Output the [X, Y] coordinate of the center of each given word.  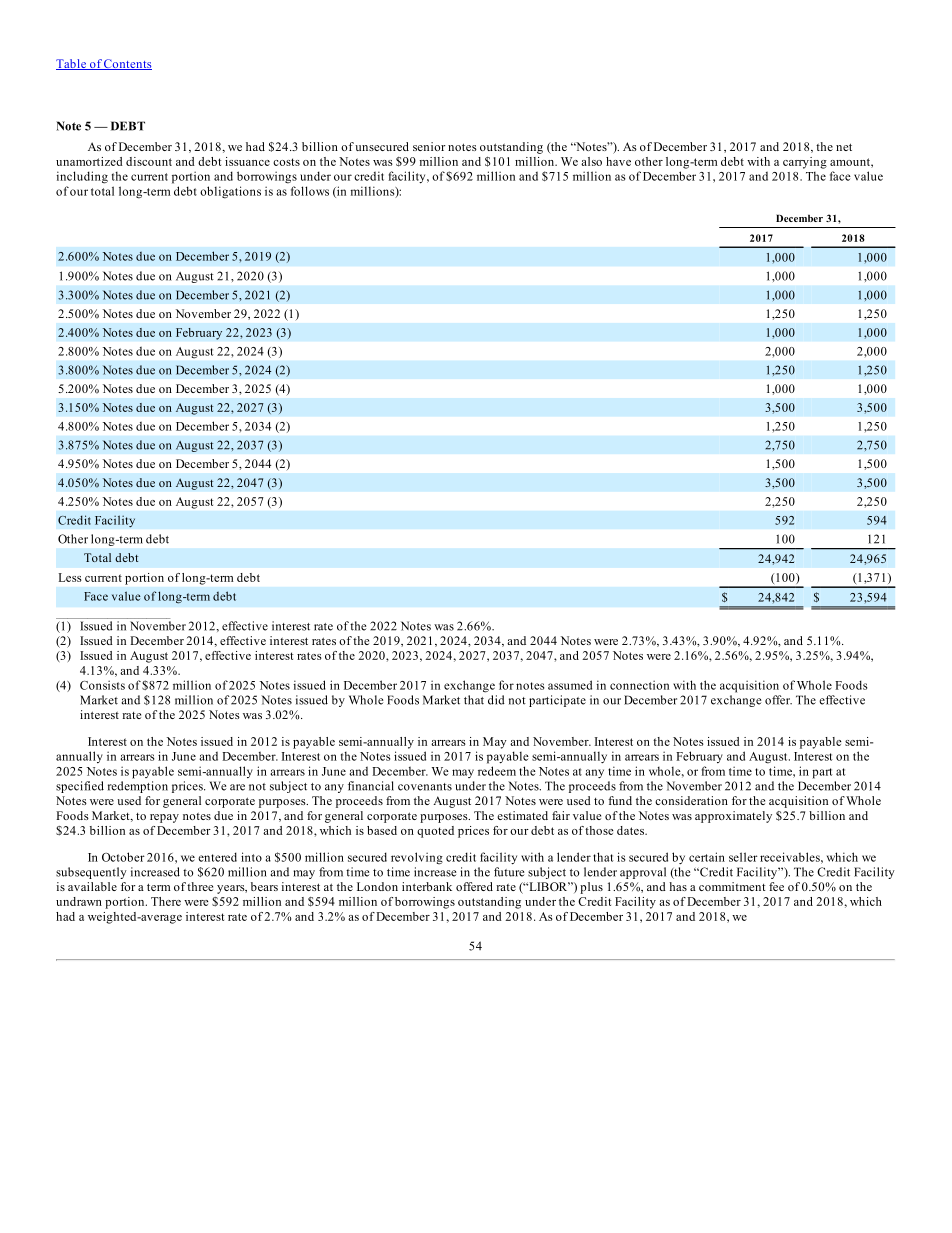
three [200, 886]
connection [639, 685]
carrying [805, 163]
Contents [127, 64]
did [496, 700]
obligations [230, 192]
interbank [427, 886]
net [844, 147]
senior [429, 146]
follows [310, 191]
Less [70, 577]
